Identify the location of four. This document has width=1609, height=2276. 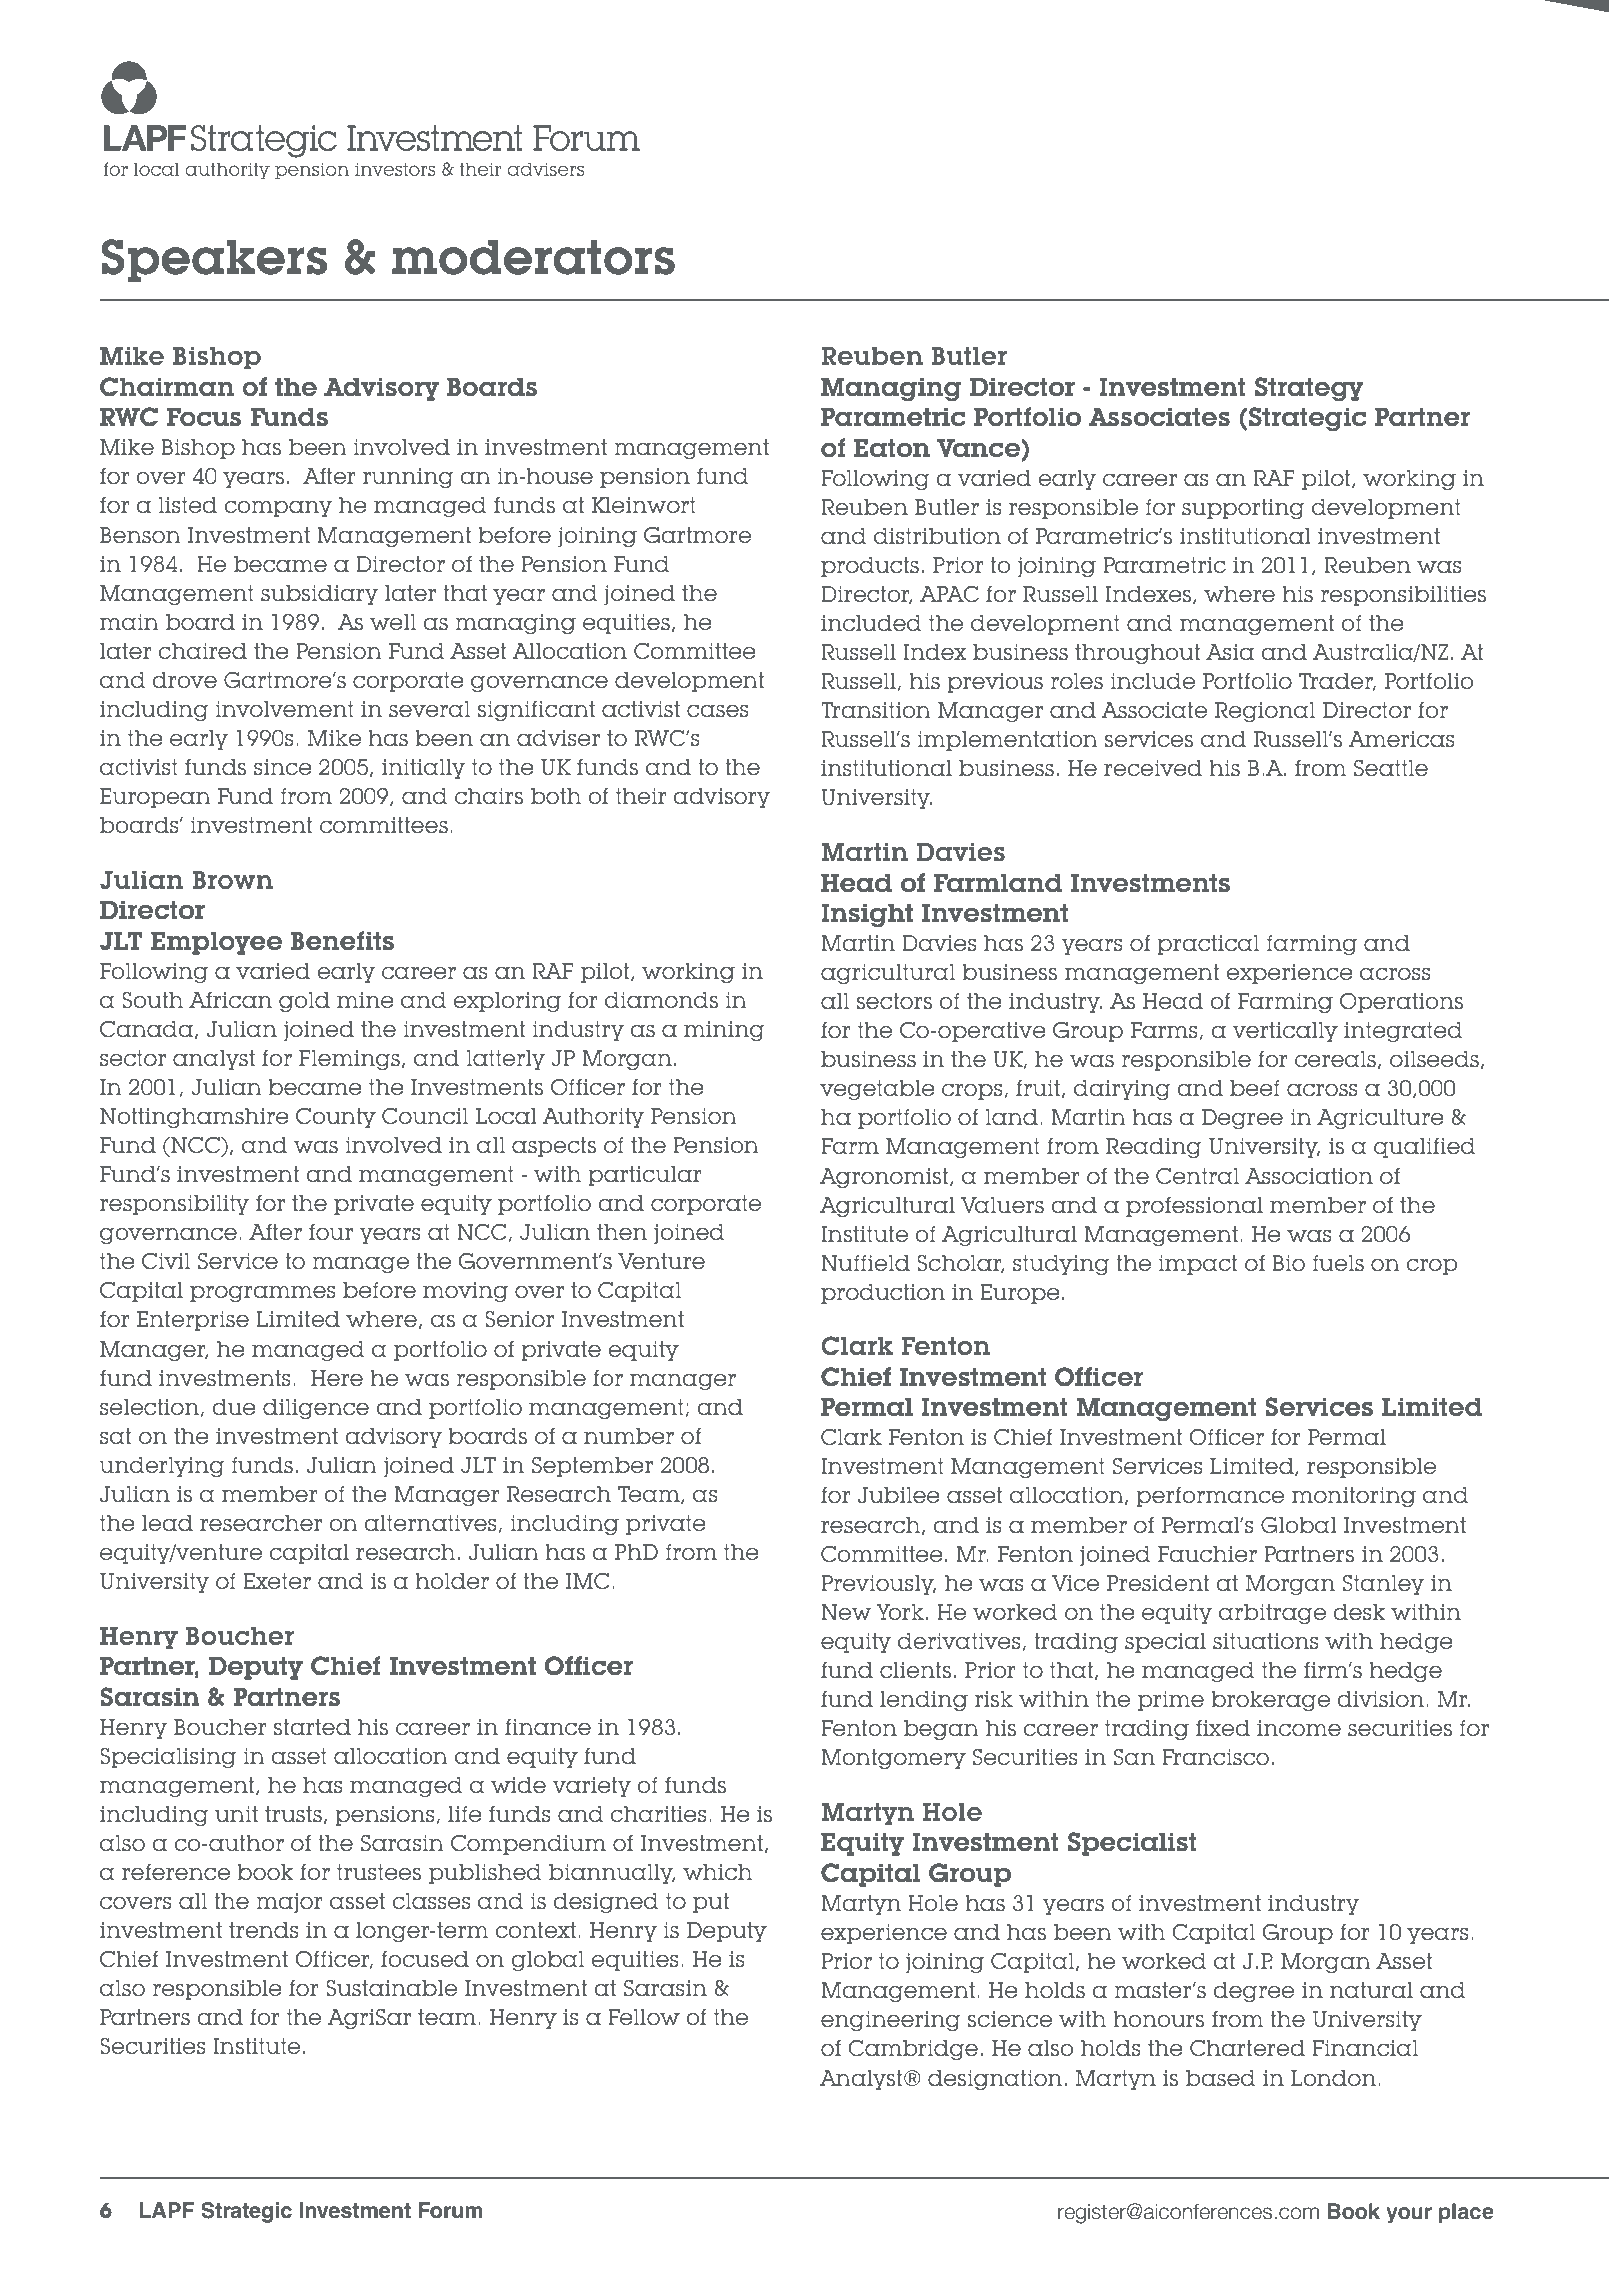
(331, 1232).
